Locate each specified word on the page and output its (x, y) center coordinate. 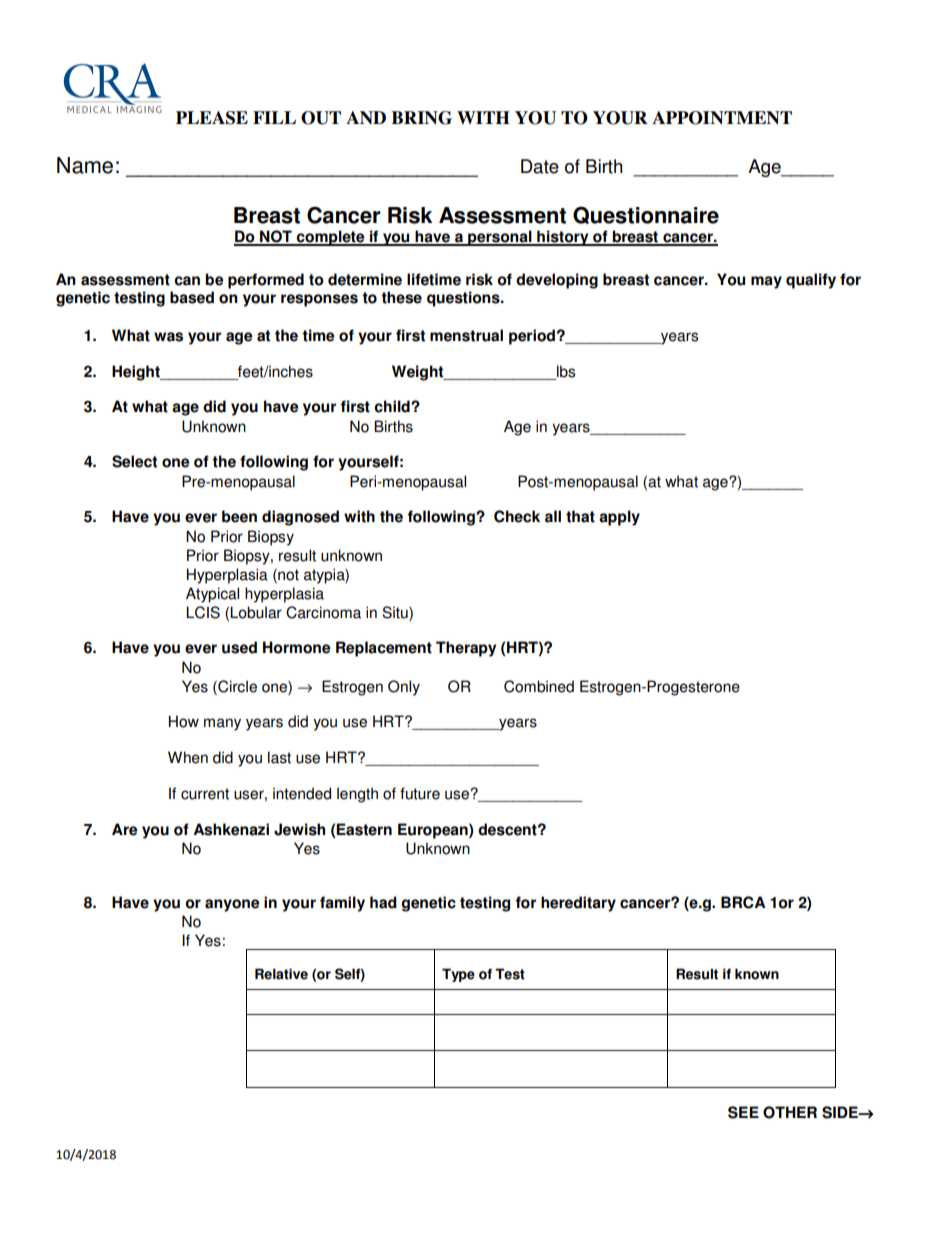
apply (619, 518)
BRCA (743, 902)
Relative (281, 974)
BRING (421, 118)
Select (134, 461)
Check (517, 516)
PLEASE (212, 118)
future (420, 793)
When (188, 757)
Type (458, 975)
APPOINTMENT (722, 118)
